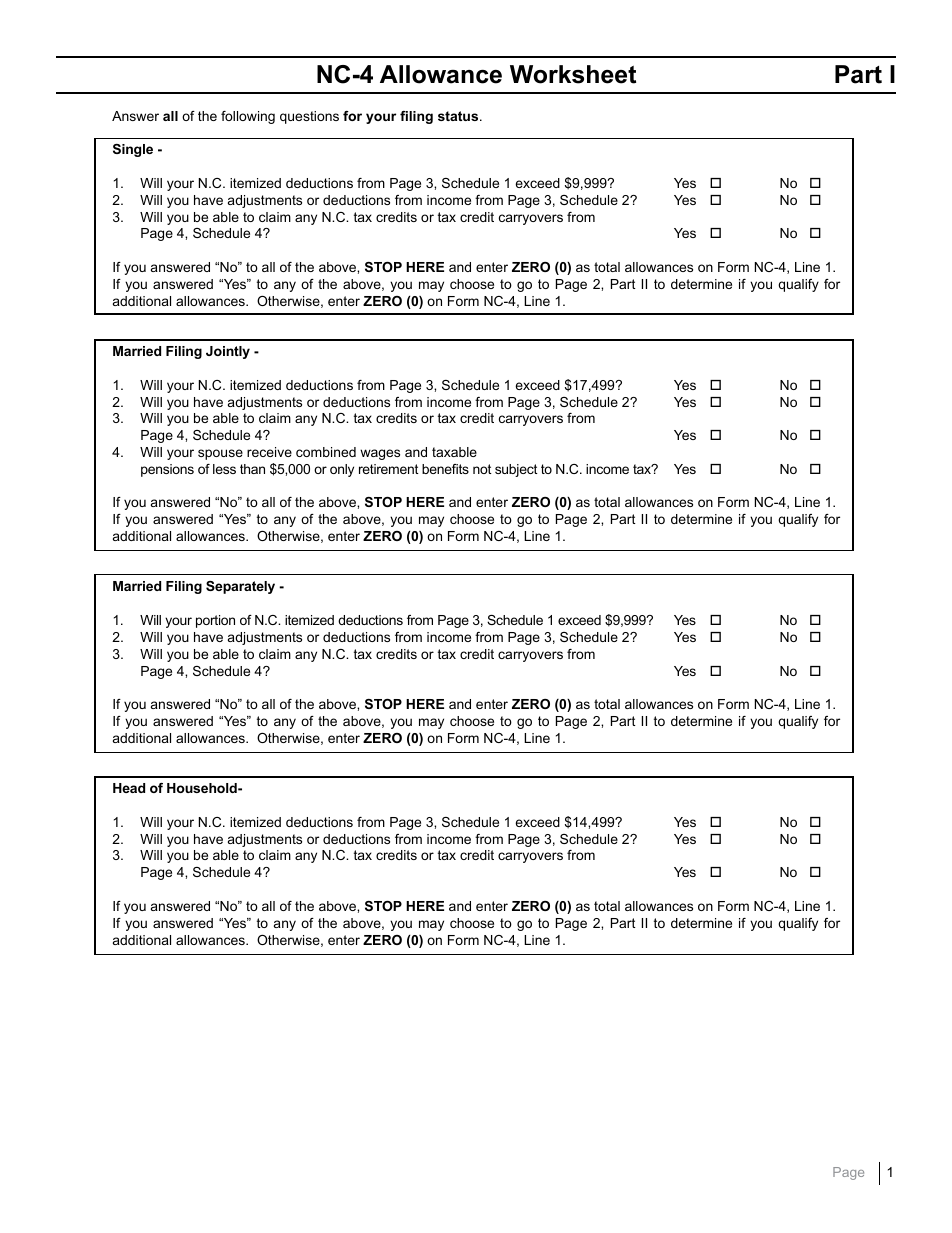 The height and width of the document is (1233, 952). I want to click on not, so click(482, 469).
